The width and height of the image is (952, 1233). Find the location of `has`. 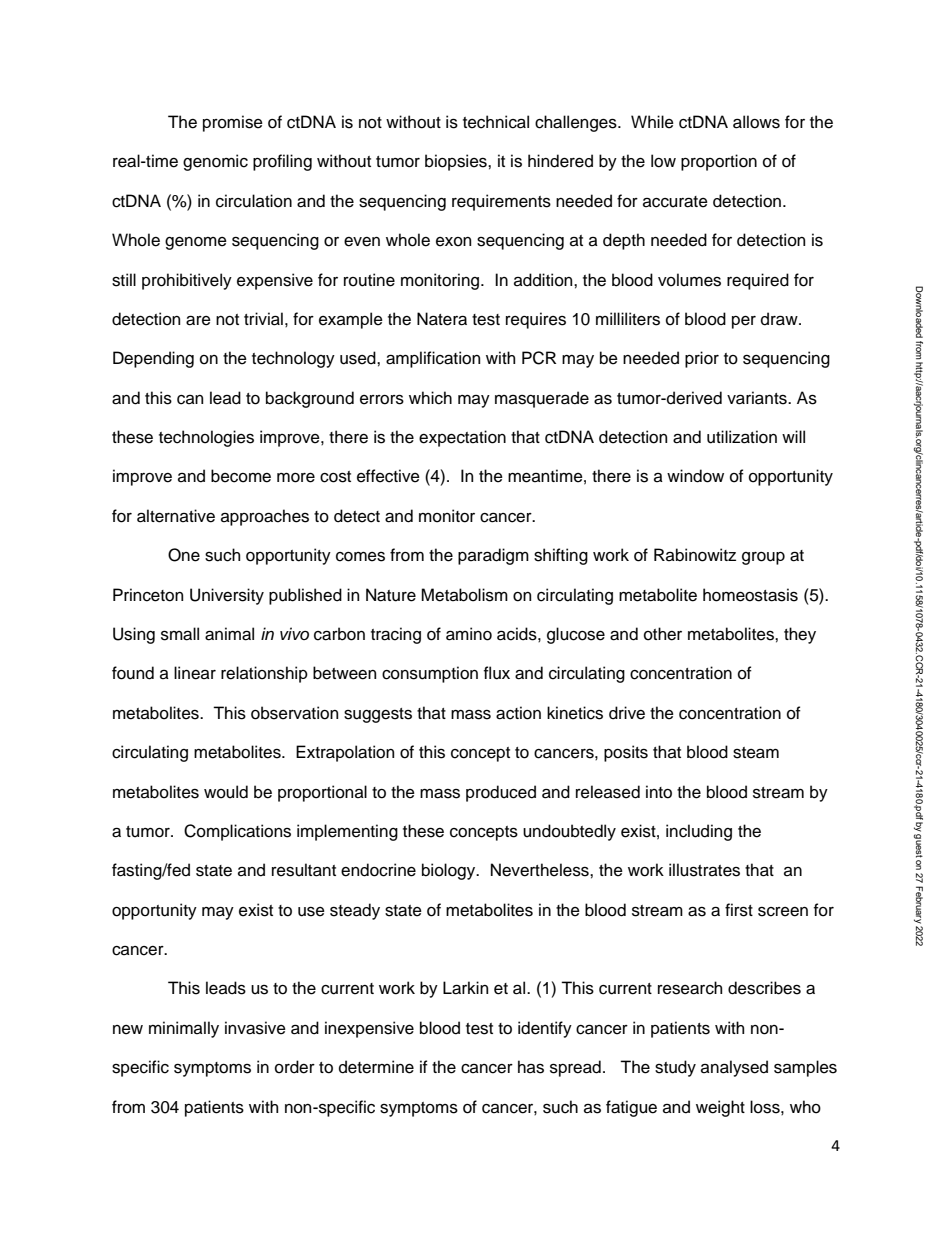

has is located at coordinates (531, 1067).
